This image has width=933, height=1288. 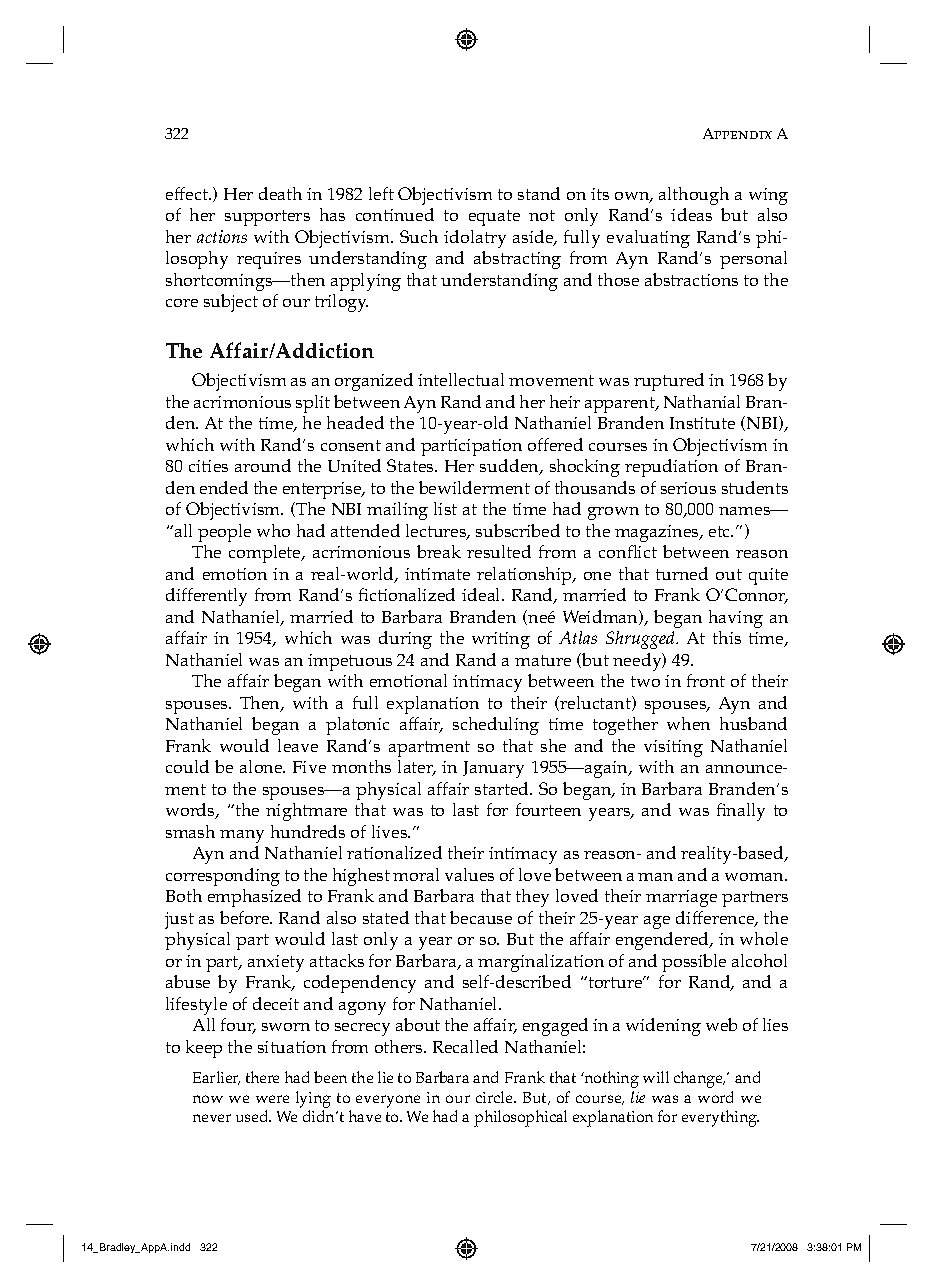 I want to click on January, so click(x=493, y=769).
